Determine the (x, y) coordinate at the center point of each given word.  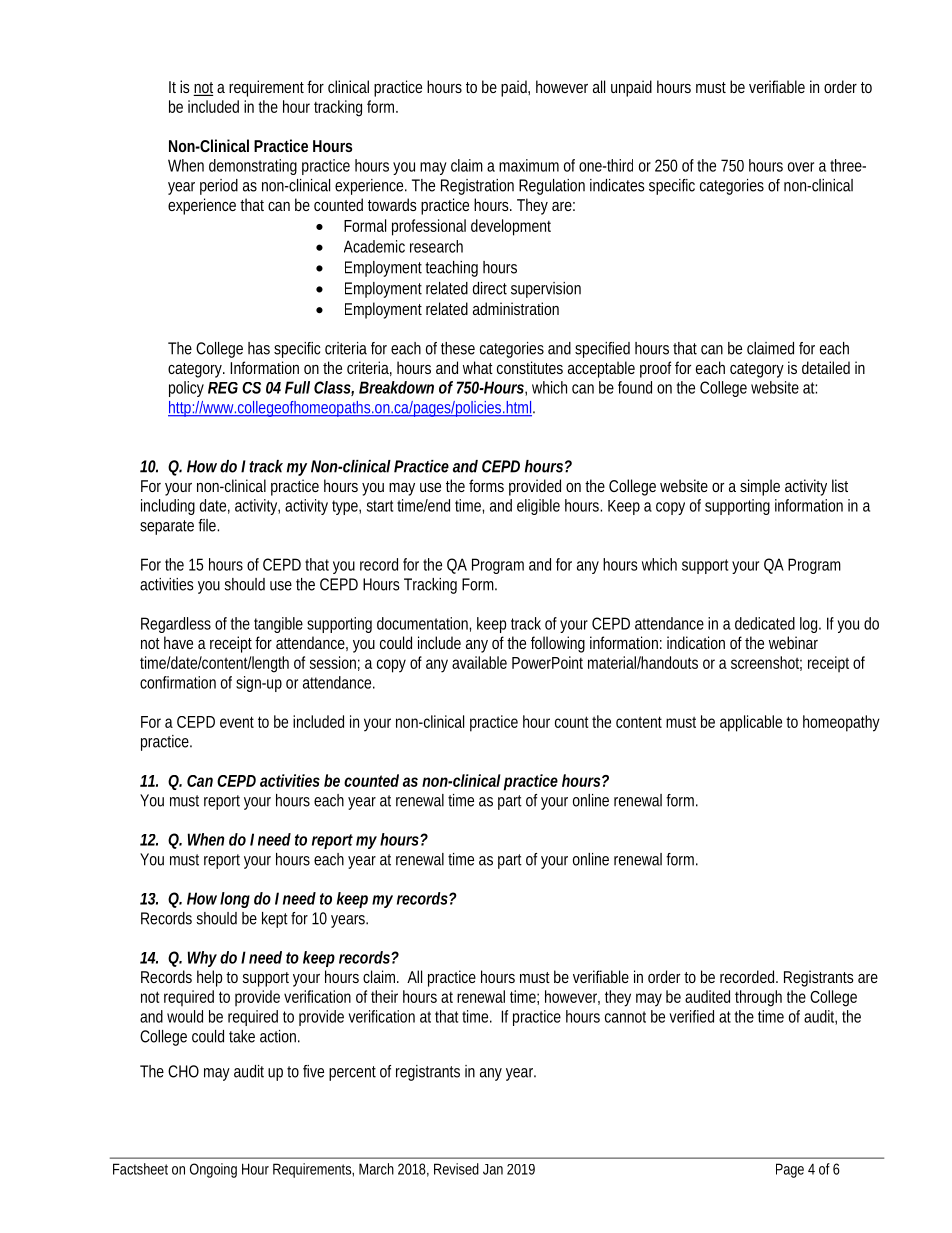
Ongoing (213, 1170)
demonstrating (253, 167)
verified (691, 1016)
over (801, 167)
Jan (493, 1169)
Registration (477, 187)
